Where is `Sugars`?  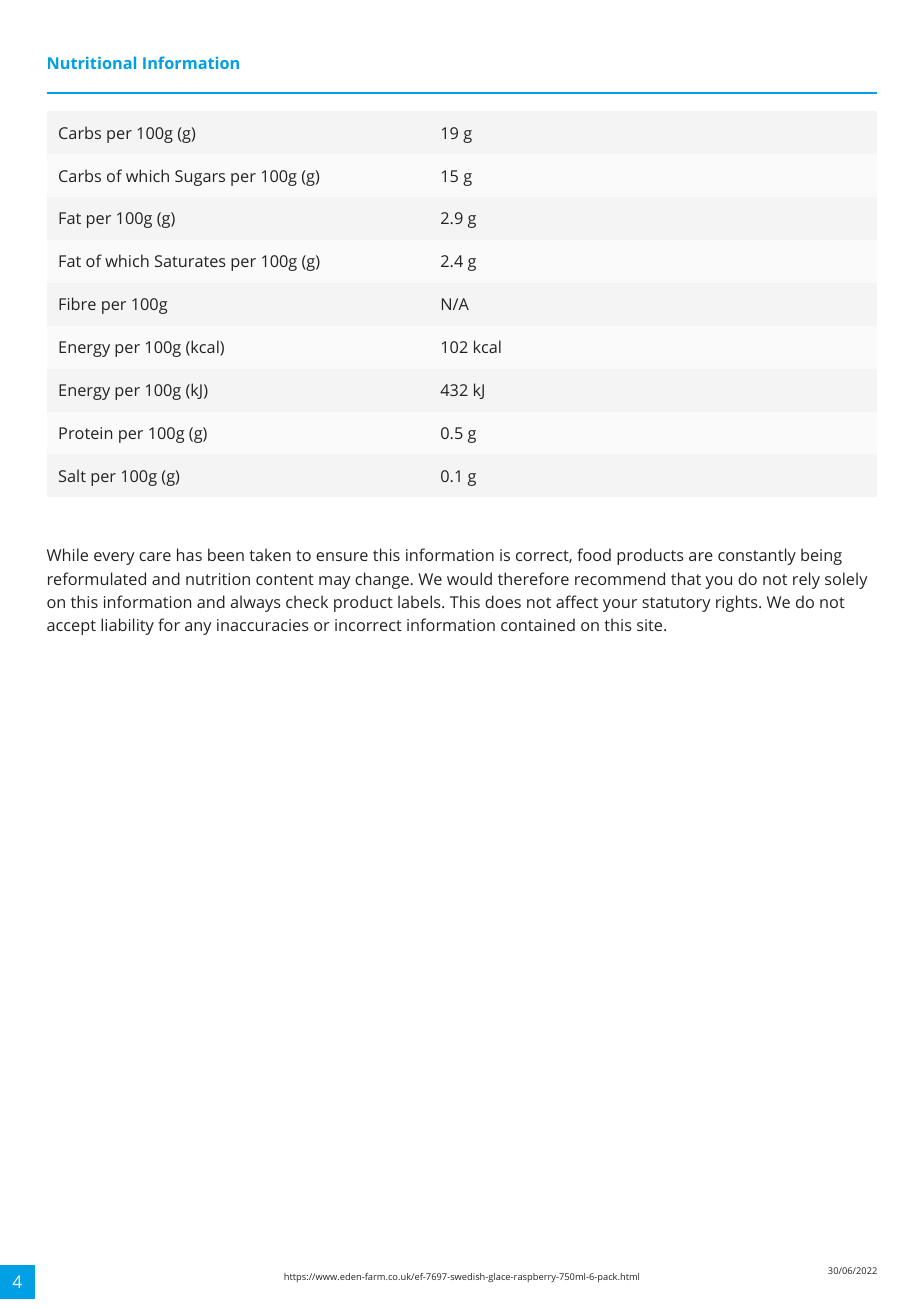
Sugars is located at coordinates (200, 178).
